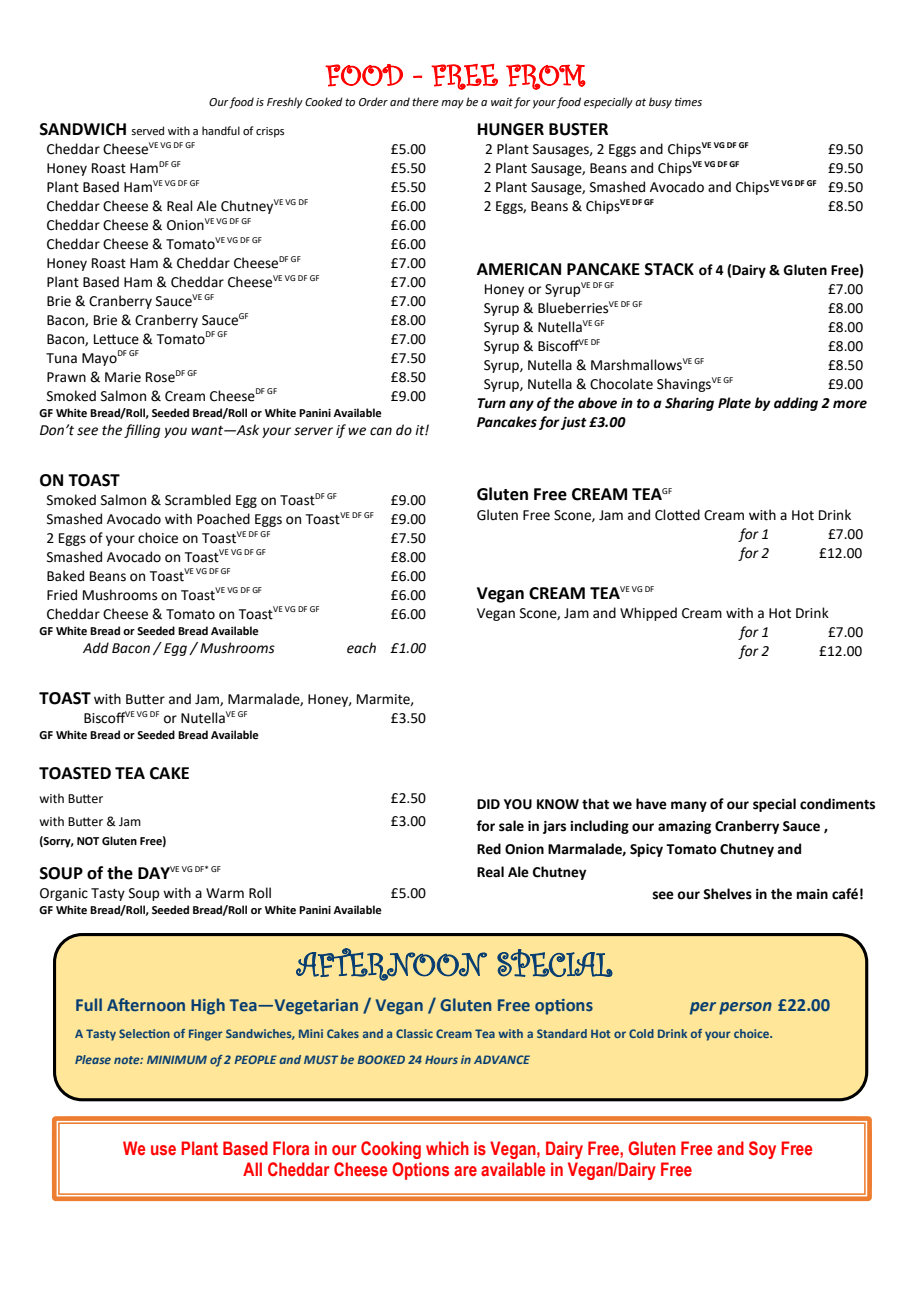 This screenshot has width=924, height=1308. I want to click on Turn, so click(491, 403).
